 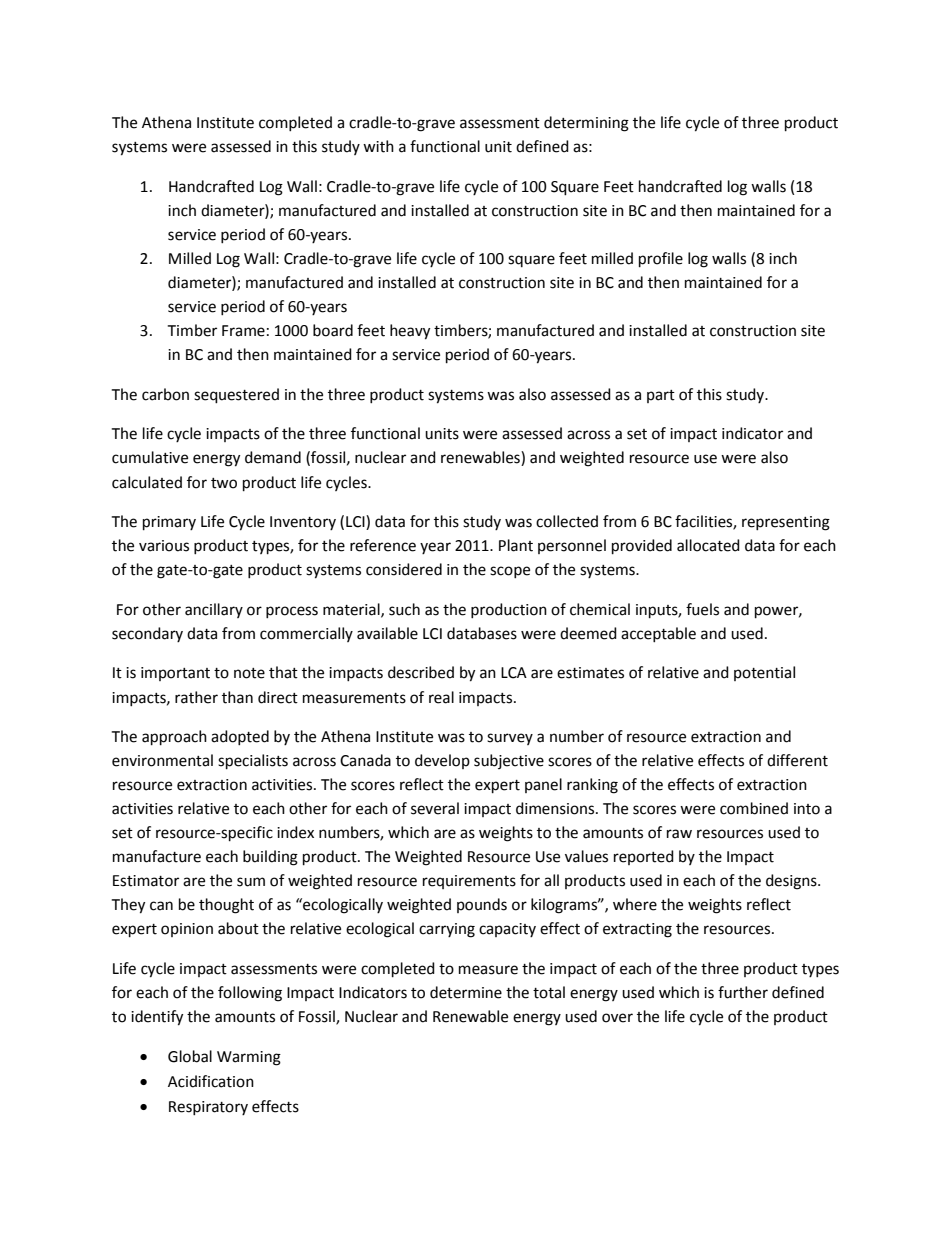 What do you see at coordinates (516, 545) in the image?
I see `Plant` at bounding box center [516, 545].
